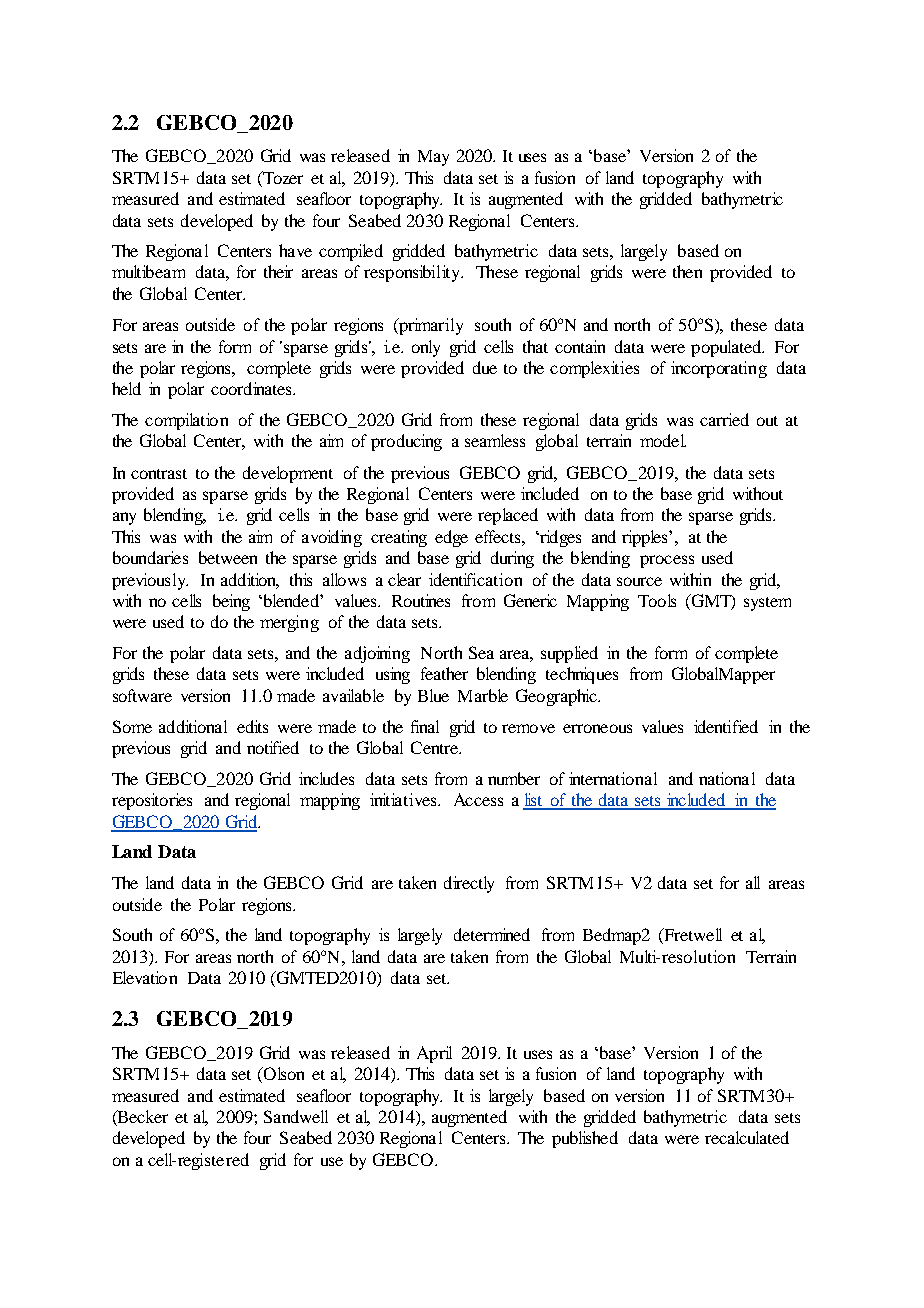 The height and width of the screenshot is (1308, 924). Describe the element at coordinates (433, 158) in the screenshot. I see `May` at that location.
